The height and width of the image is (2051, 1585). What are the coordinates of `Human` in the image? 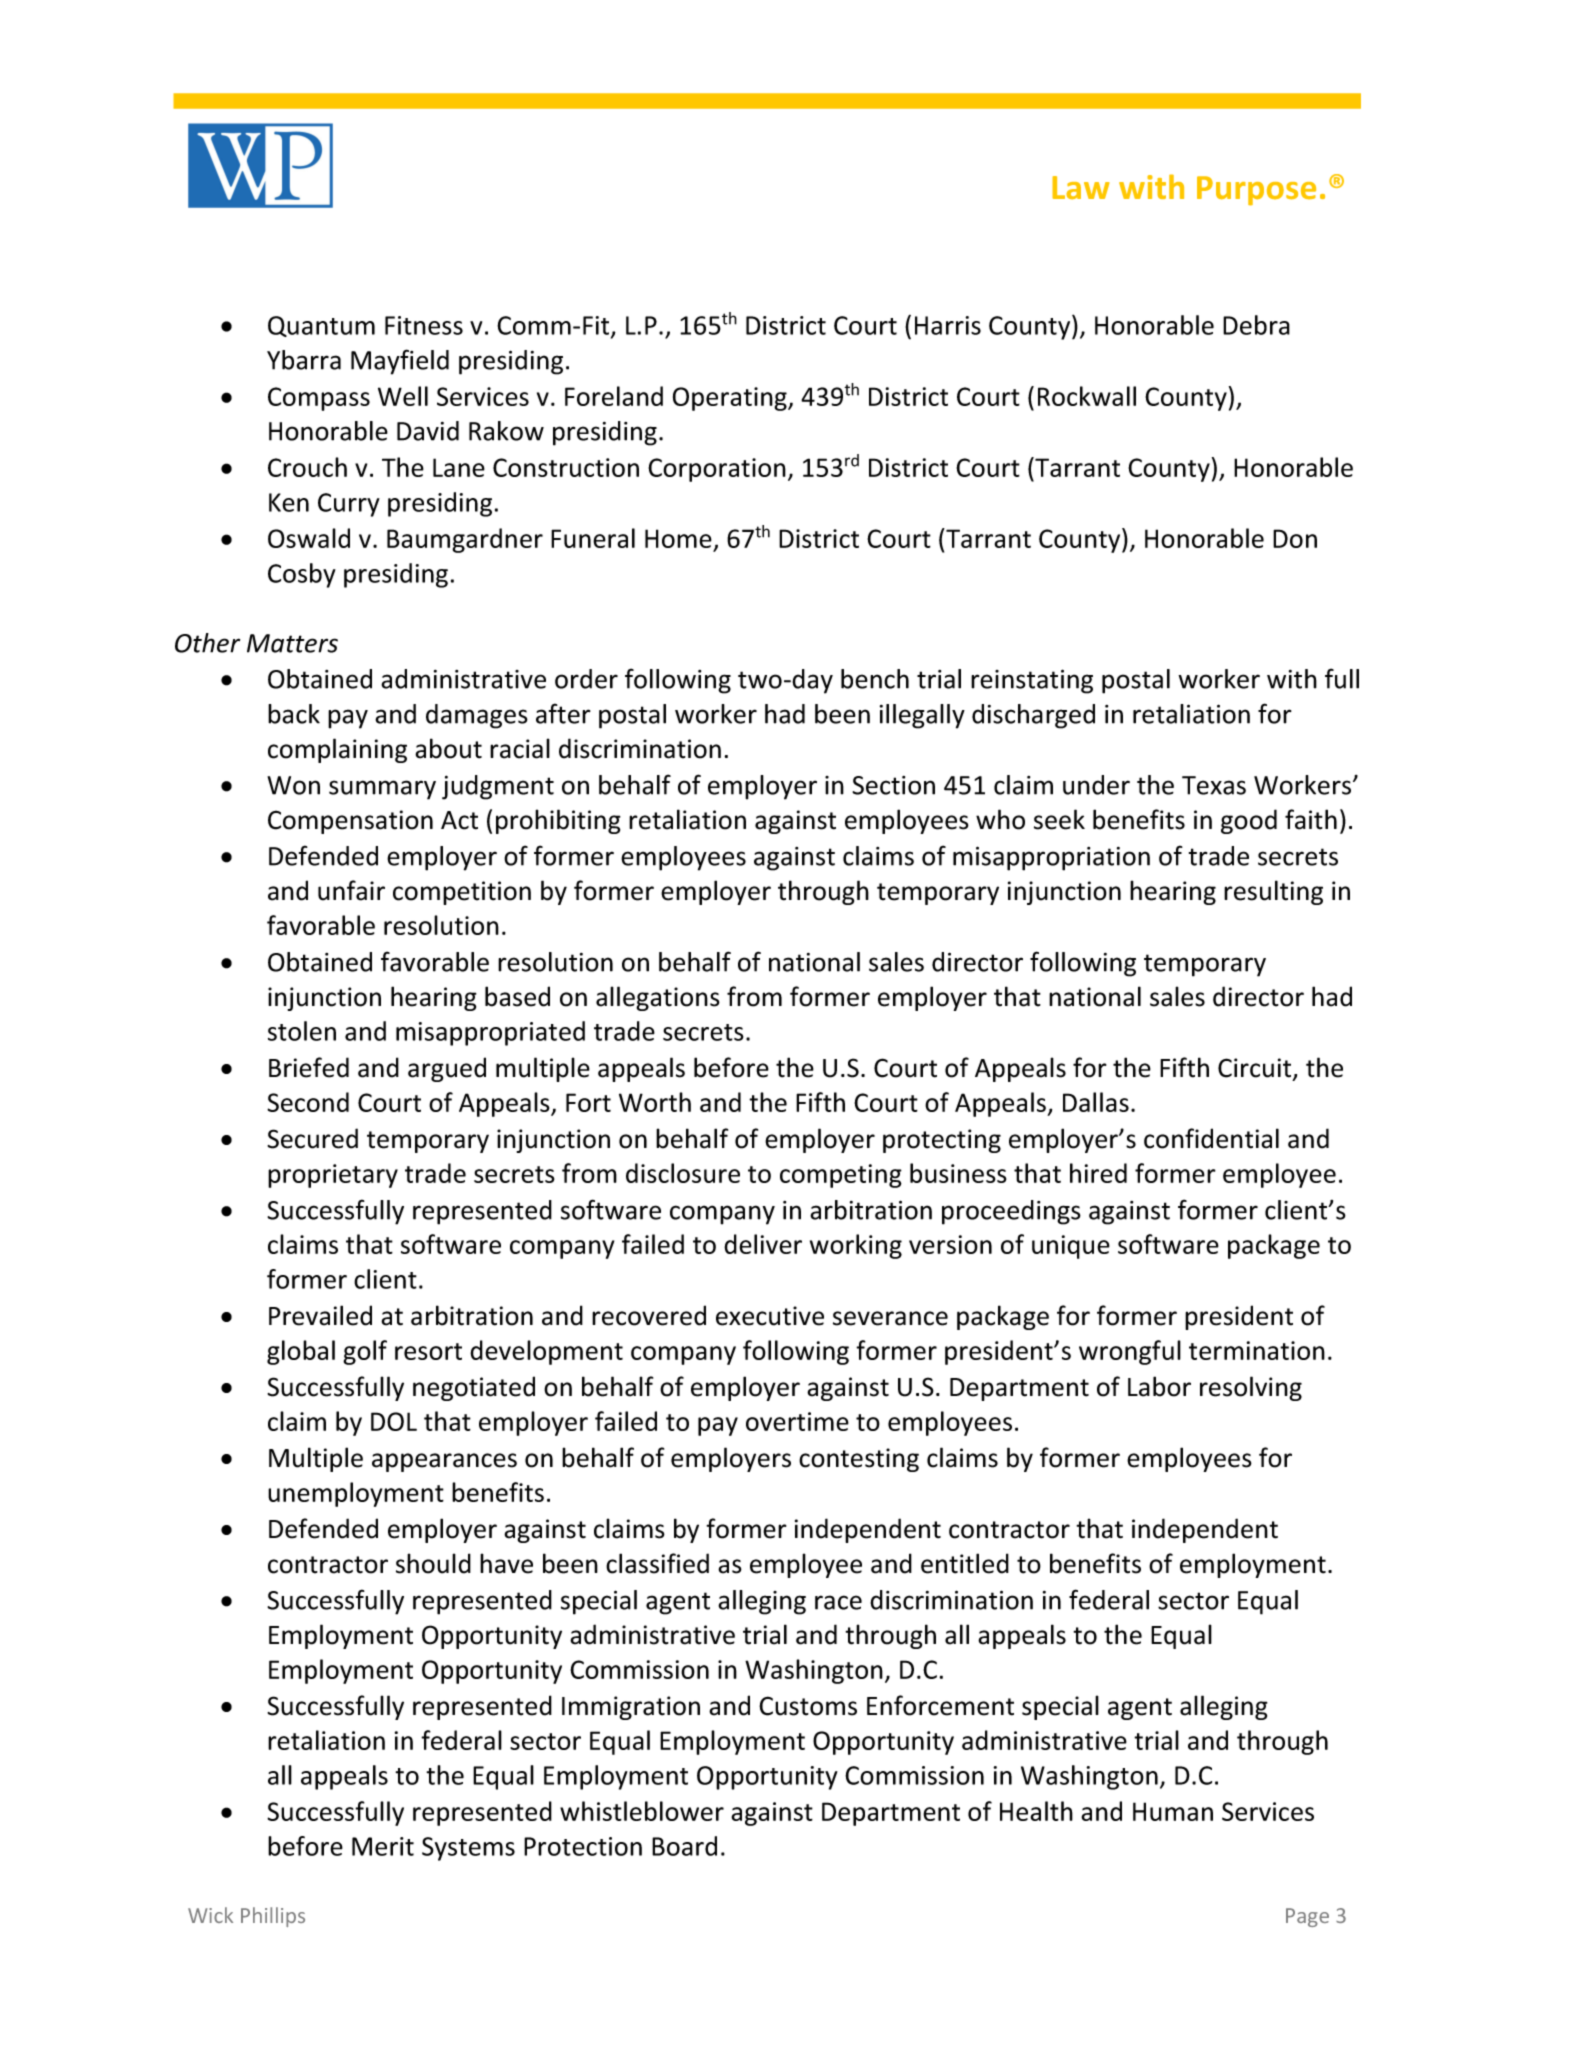 It's located at (1173, 1811).
